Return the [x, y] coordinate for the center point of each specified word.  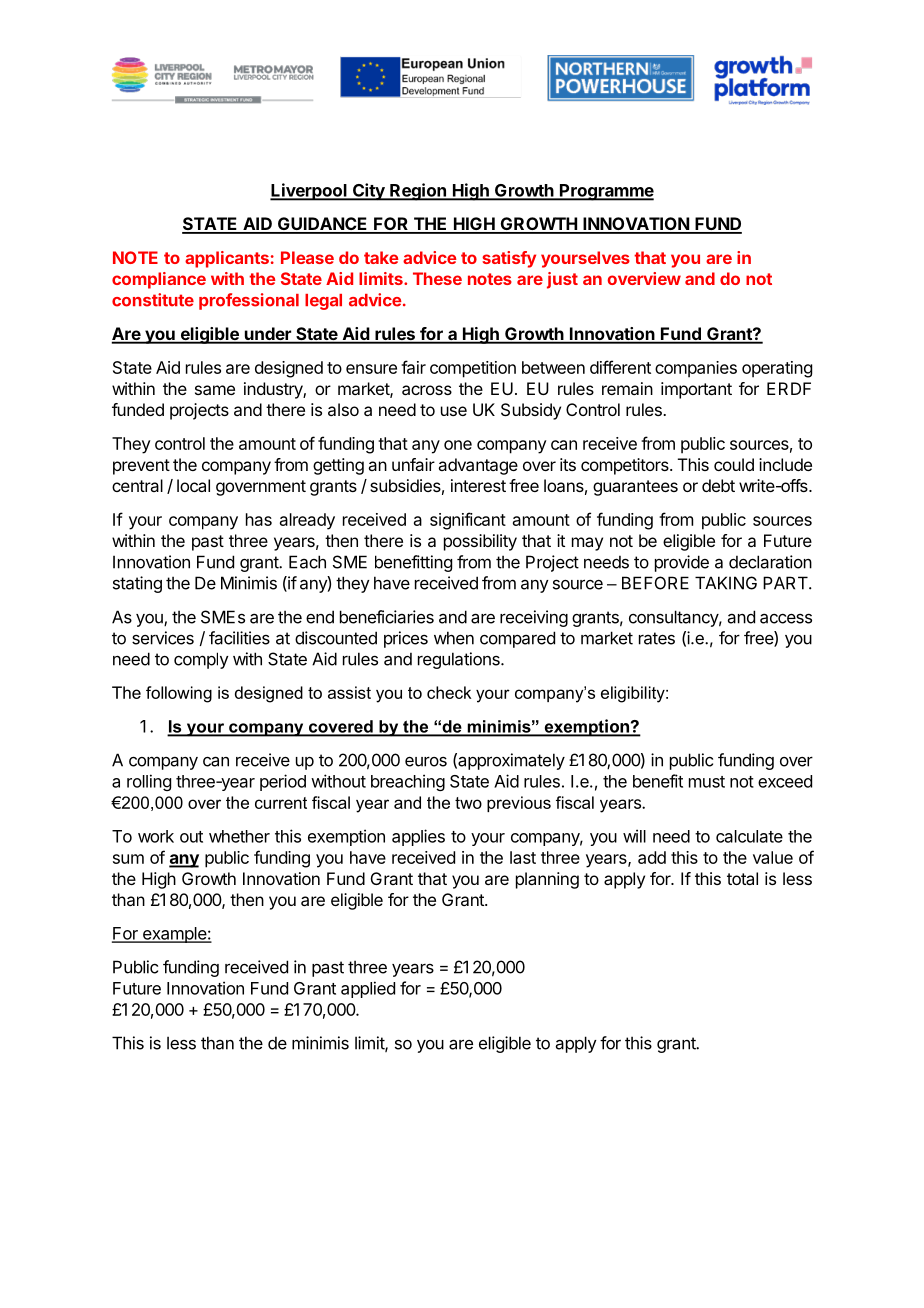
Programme [606, 192]
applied [368, 989]
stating [137, 584]
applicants [227, 259]
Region [418, 192]
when [454, 638]
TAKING [726, 583]
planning [547, 880]
